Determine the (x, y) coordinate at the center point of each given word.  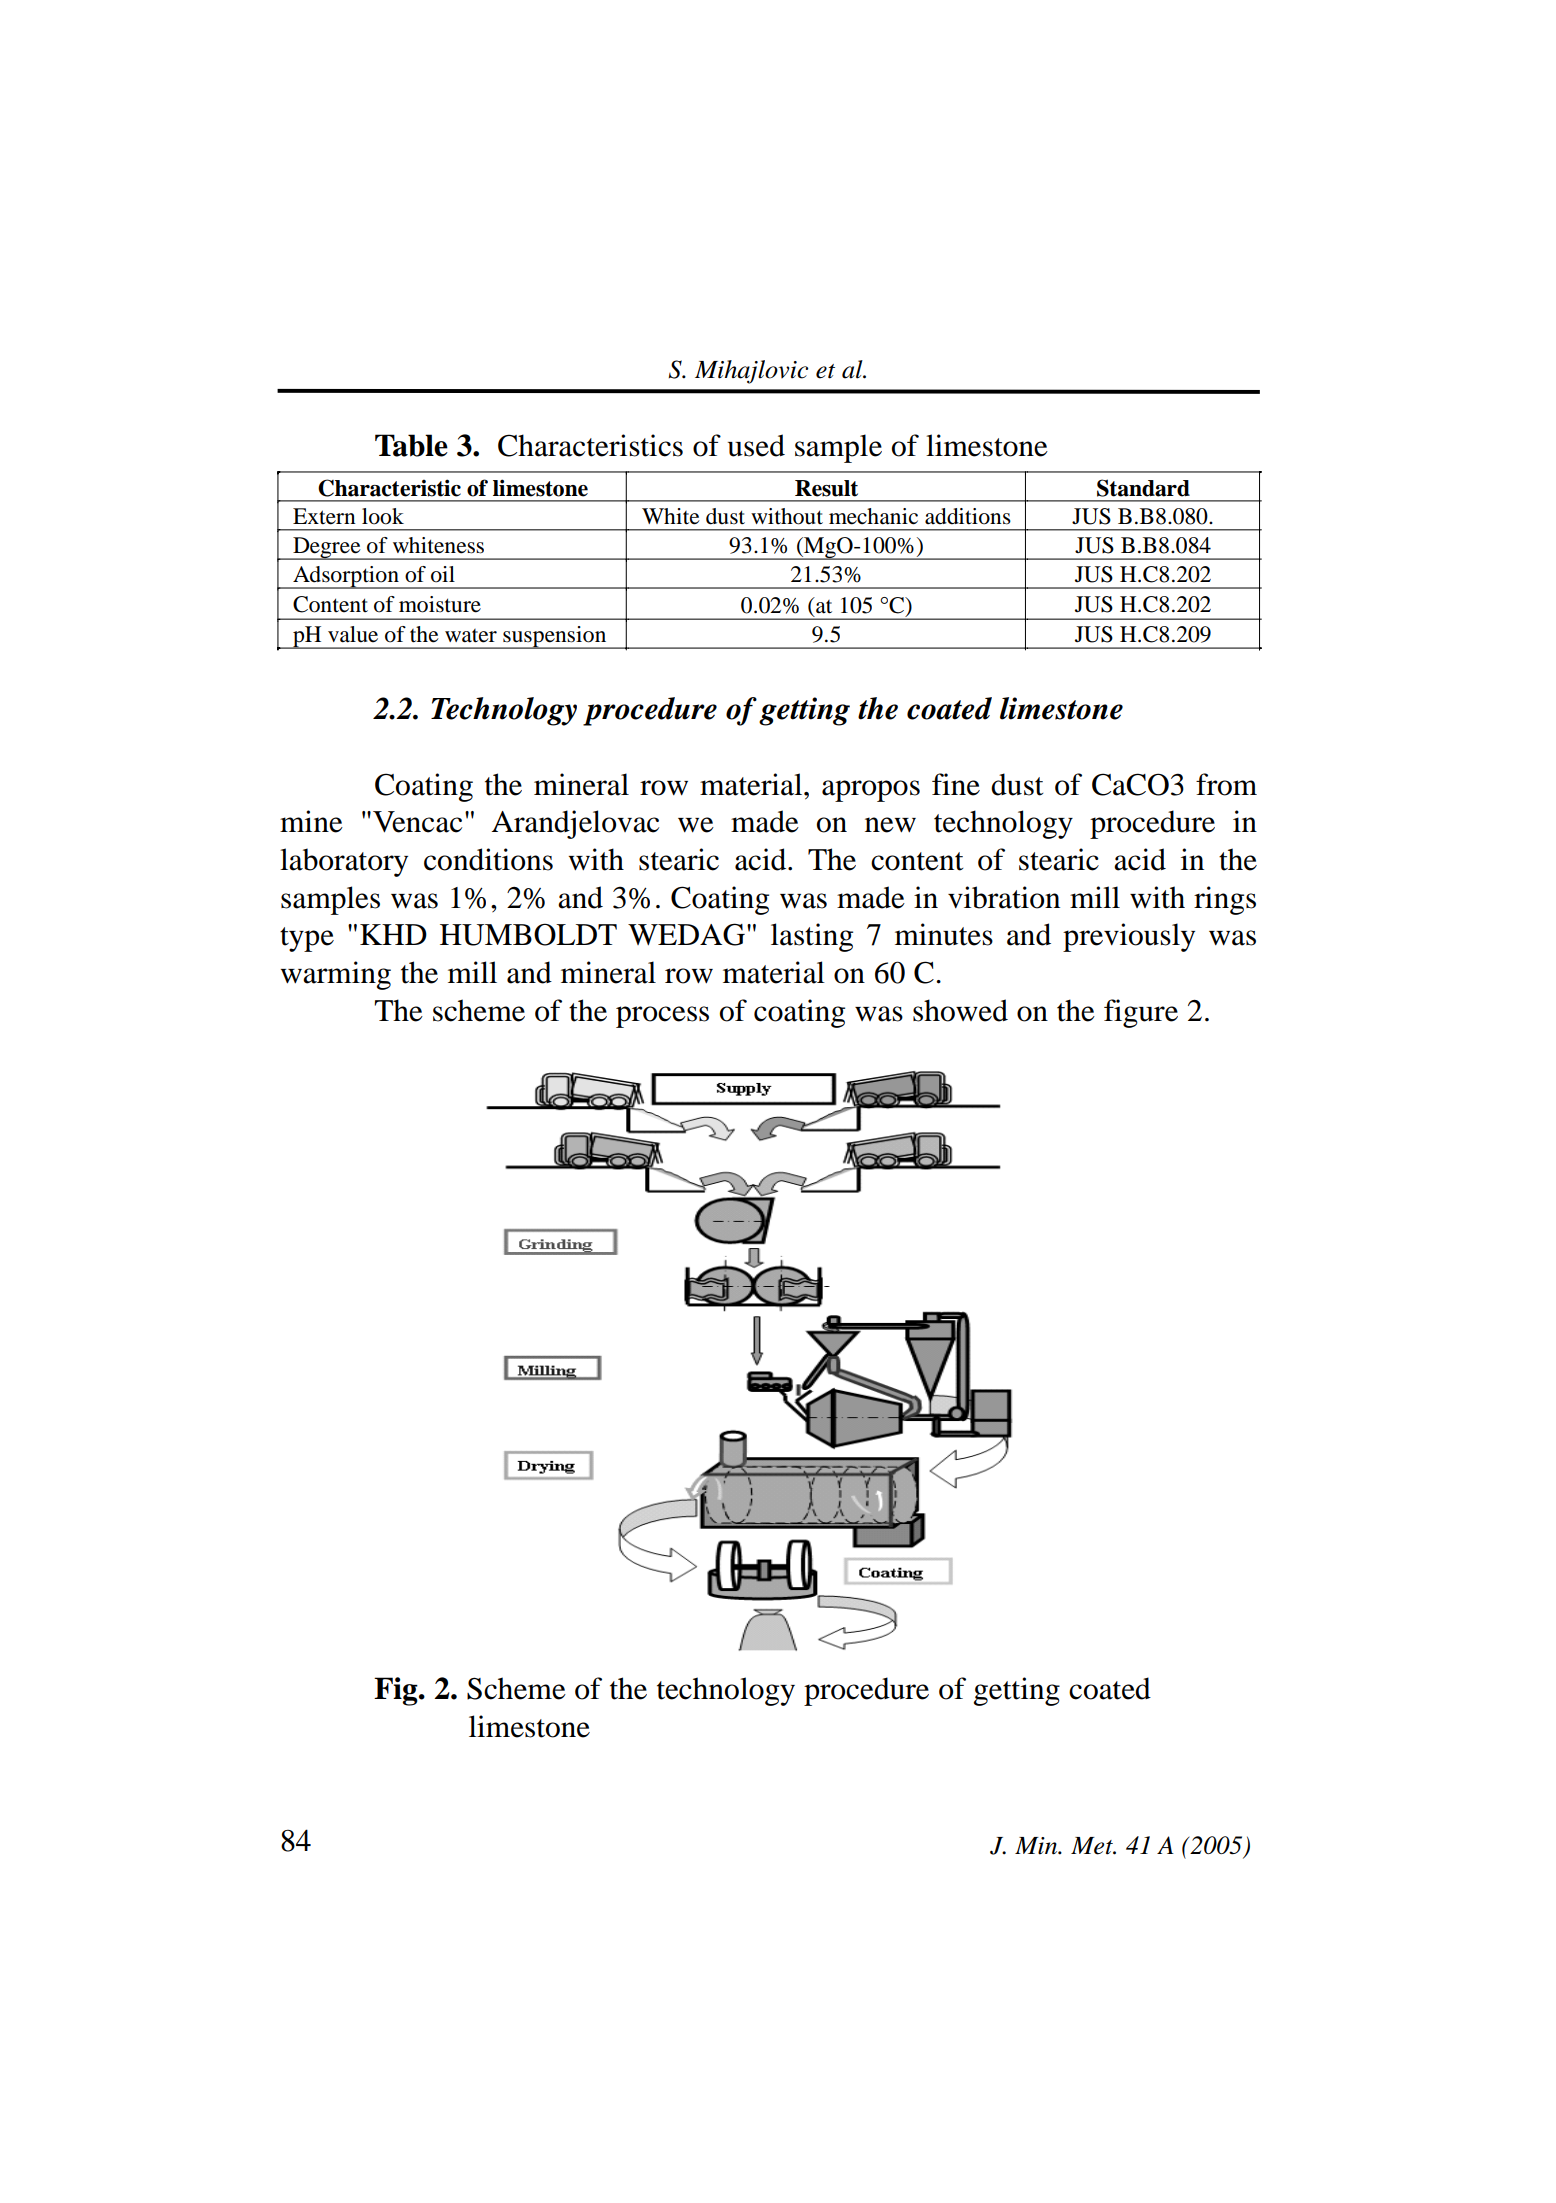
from (1226, 784)
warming (336, 975)
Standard (1143, 488)
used (756, 445)
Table (411, 445)
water (471, 636)
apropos (871, 791)
